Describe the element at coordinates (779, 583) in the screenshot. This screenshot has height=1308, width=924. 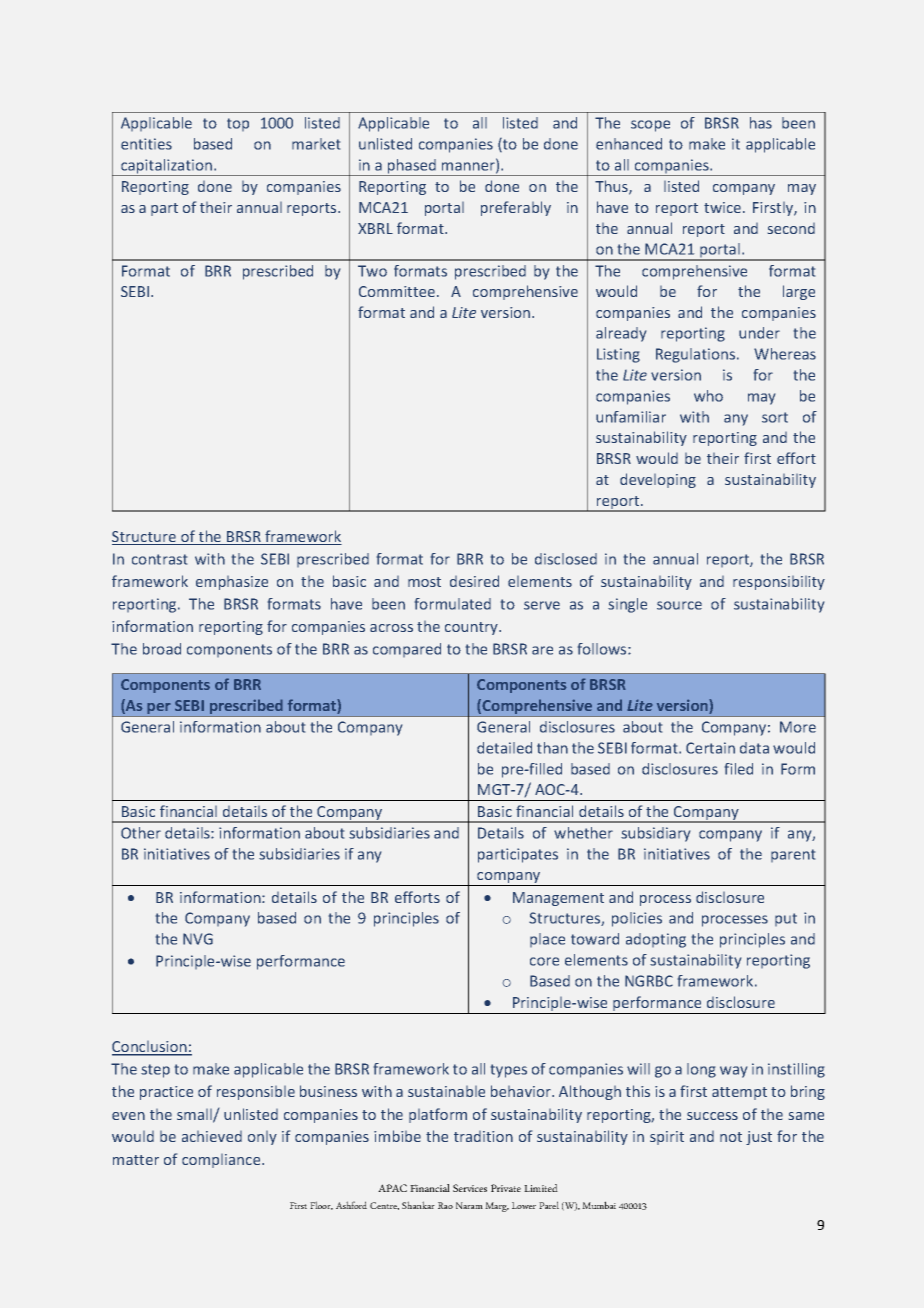
I see `responsibility` at that location.
